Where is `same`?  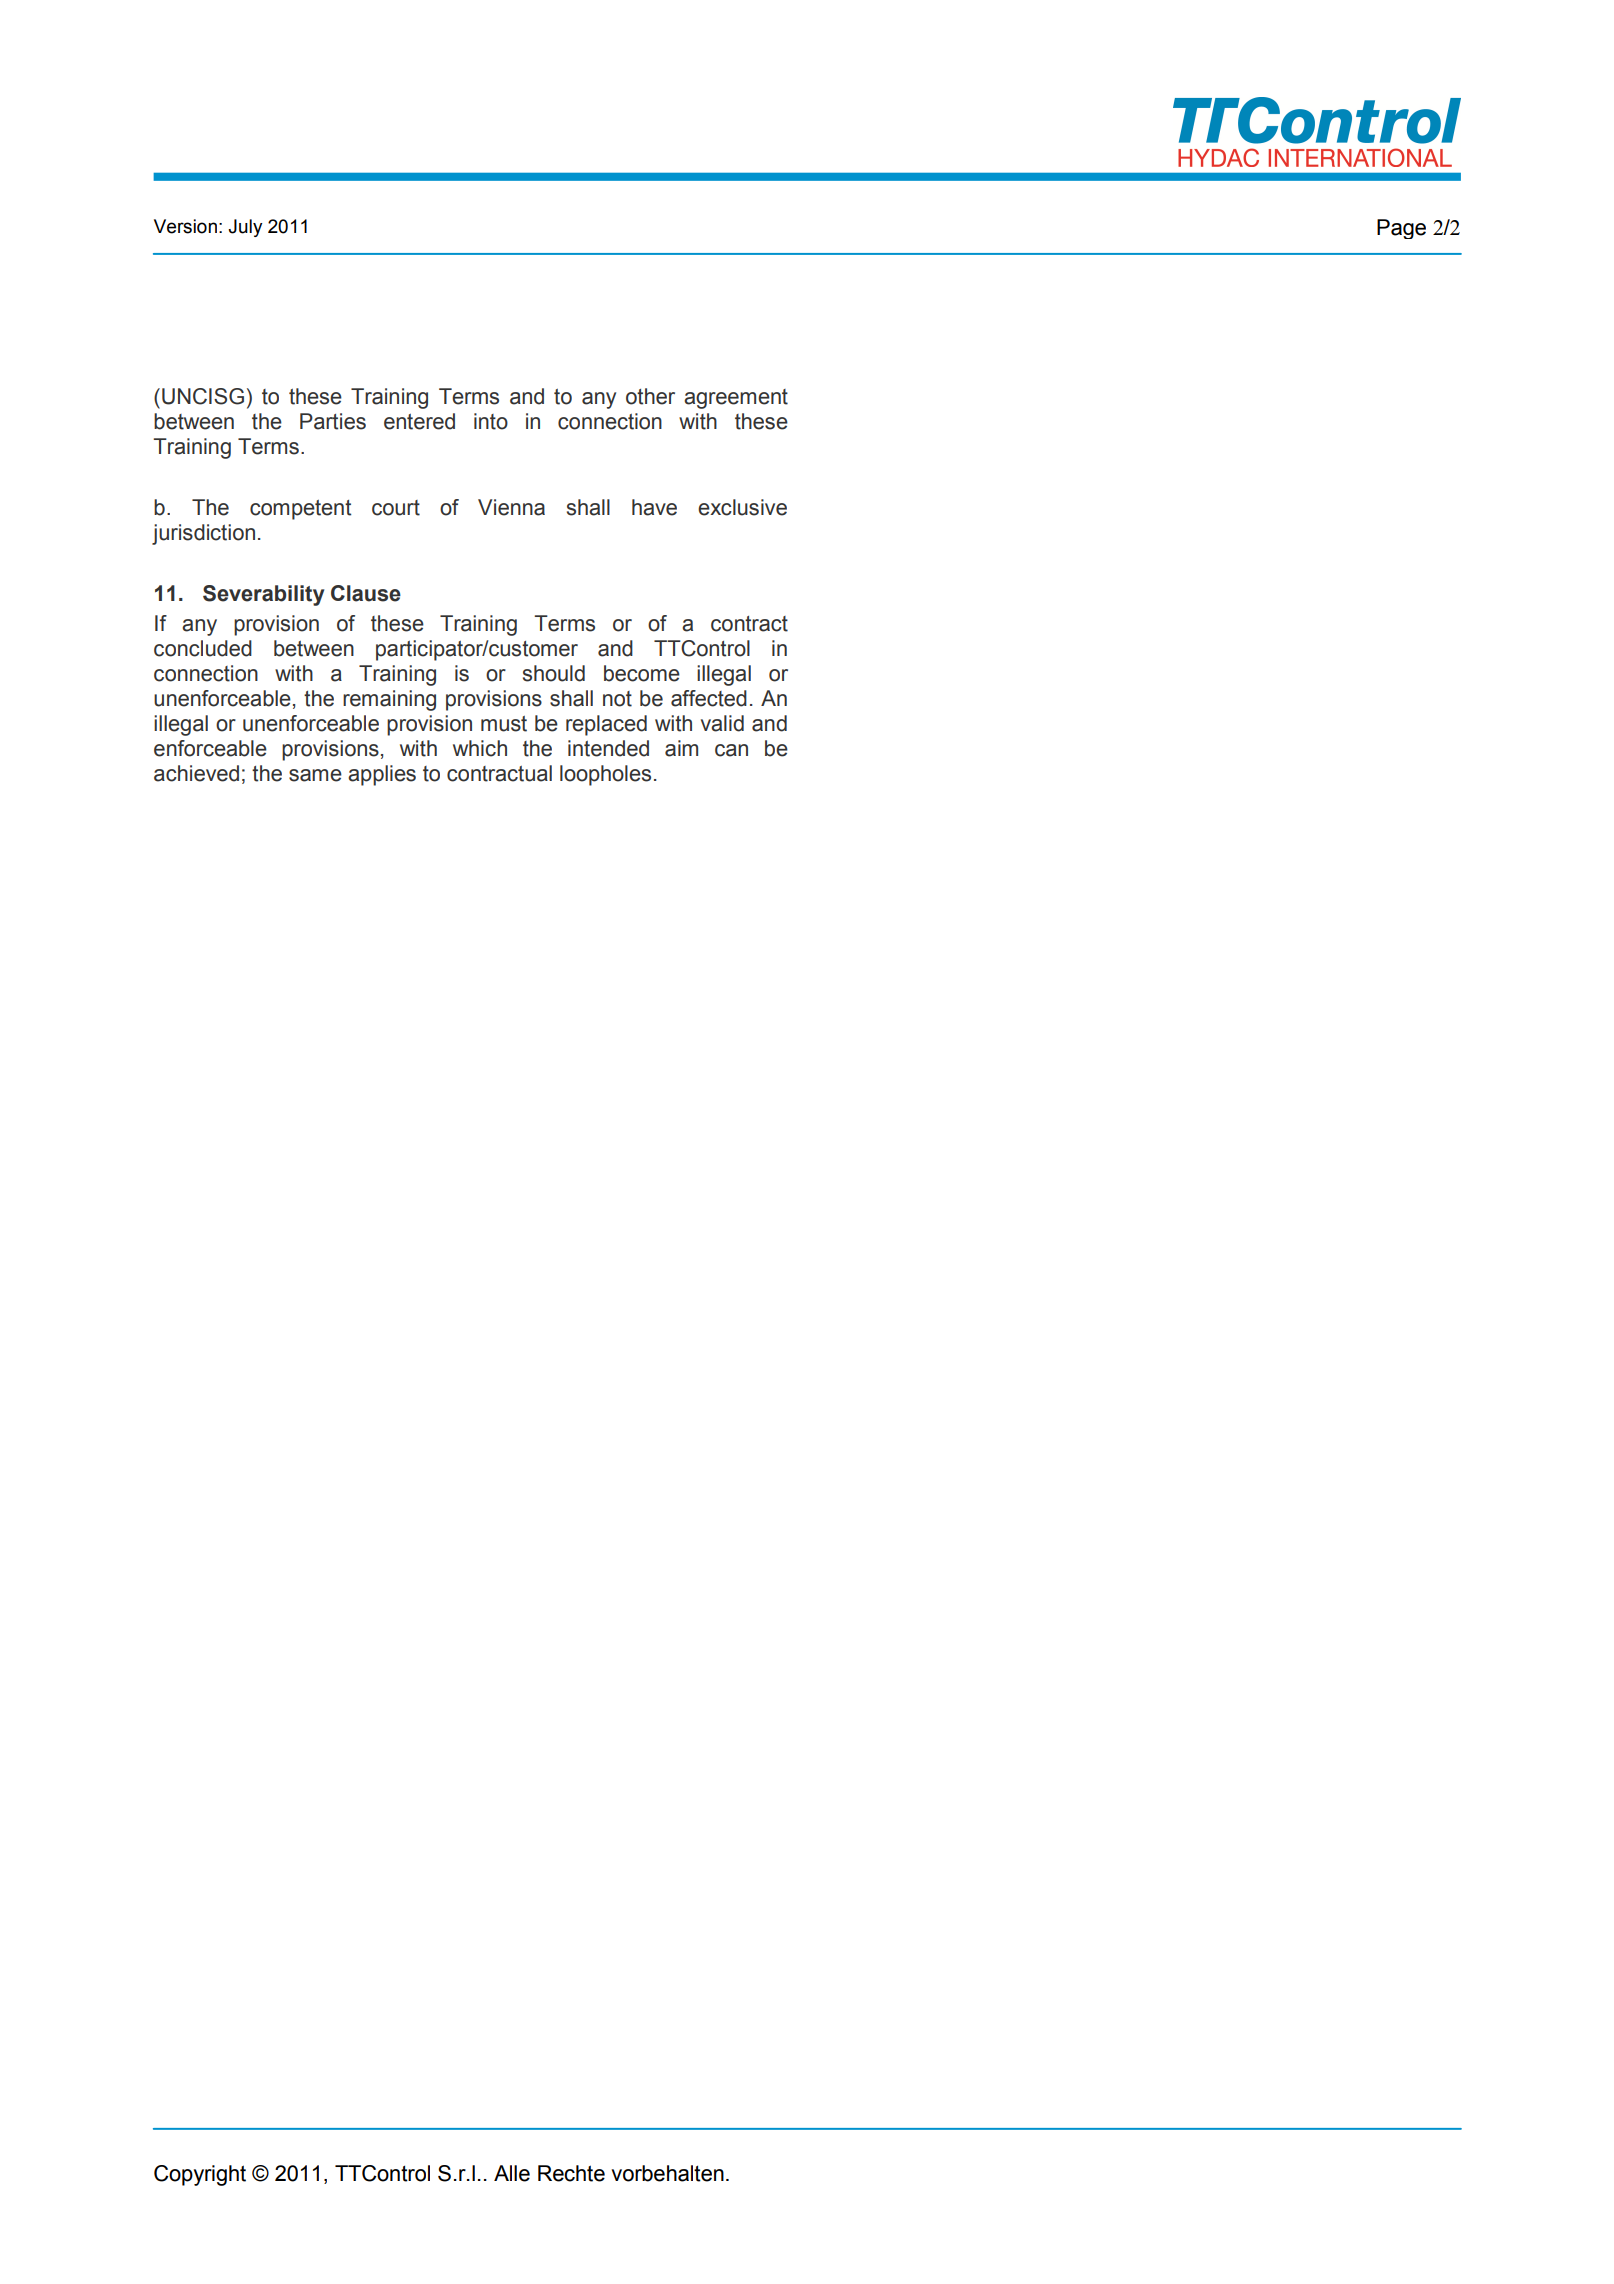
same is located at coordinates (315, 775).
